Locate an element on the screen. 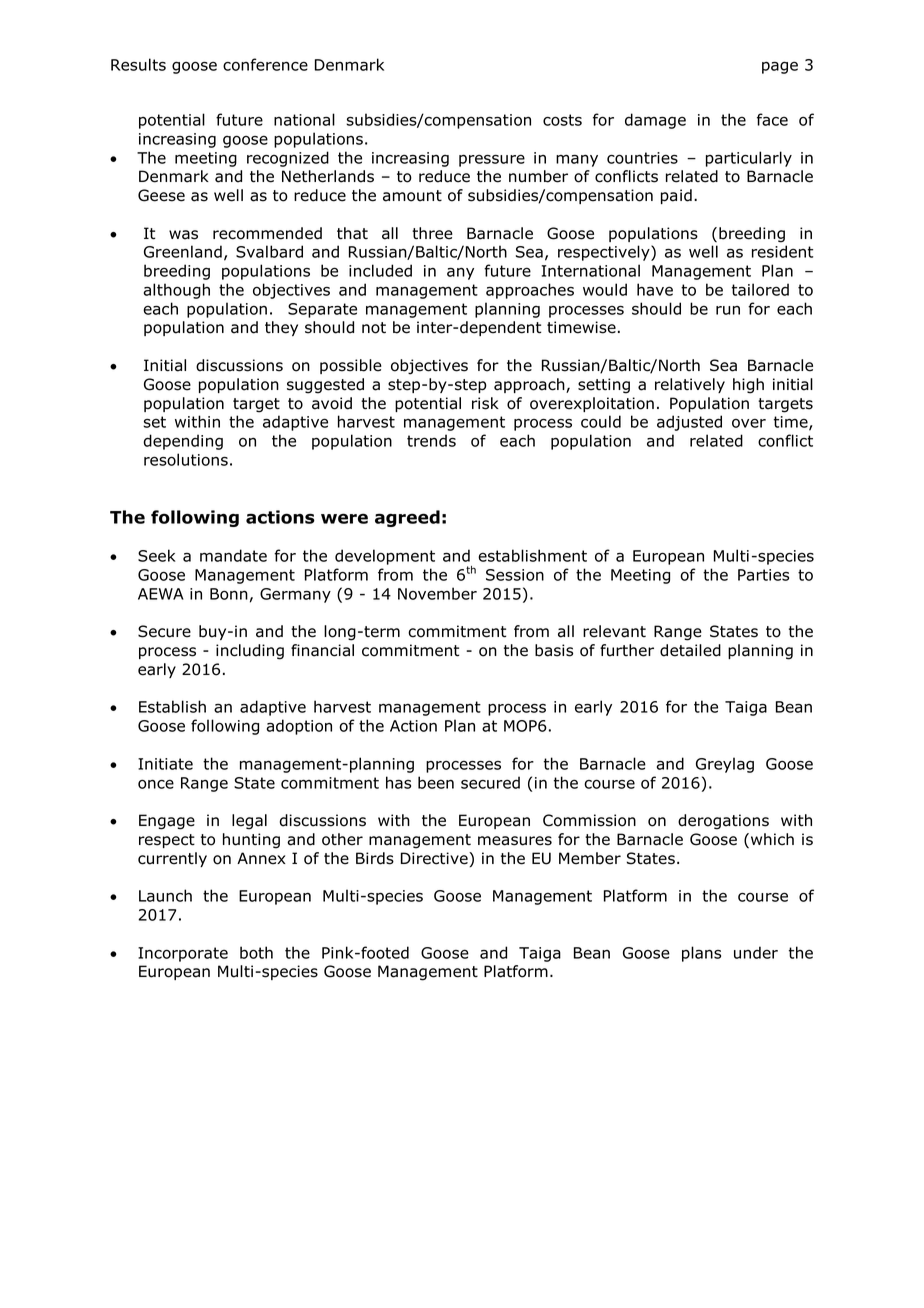 The image size is (924, 1308). pressure is located at coordinates (492, 160).
